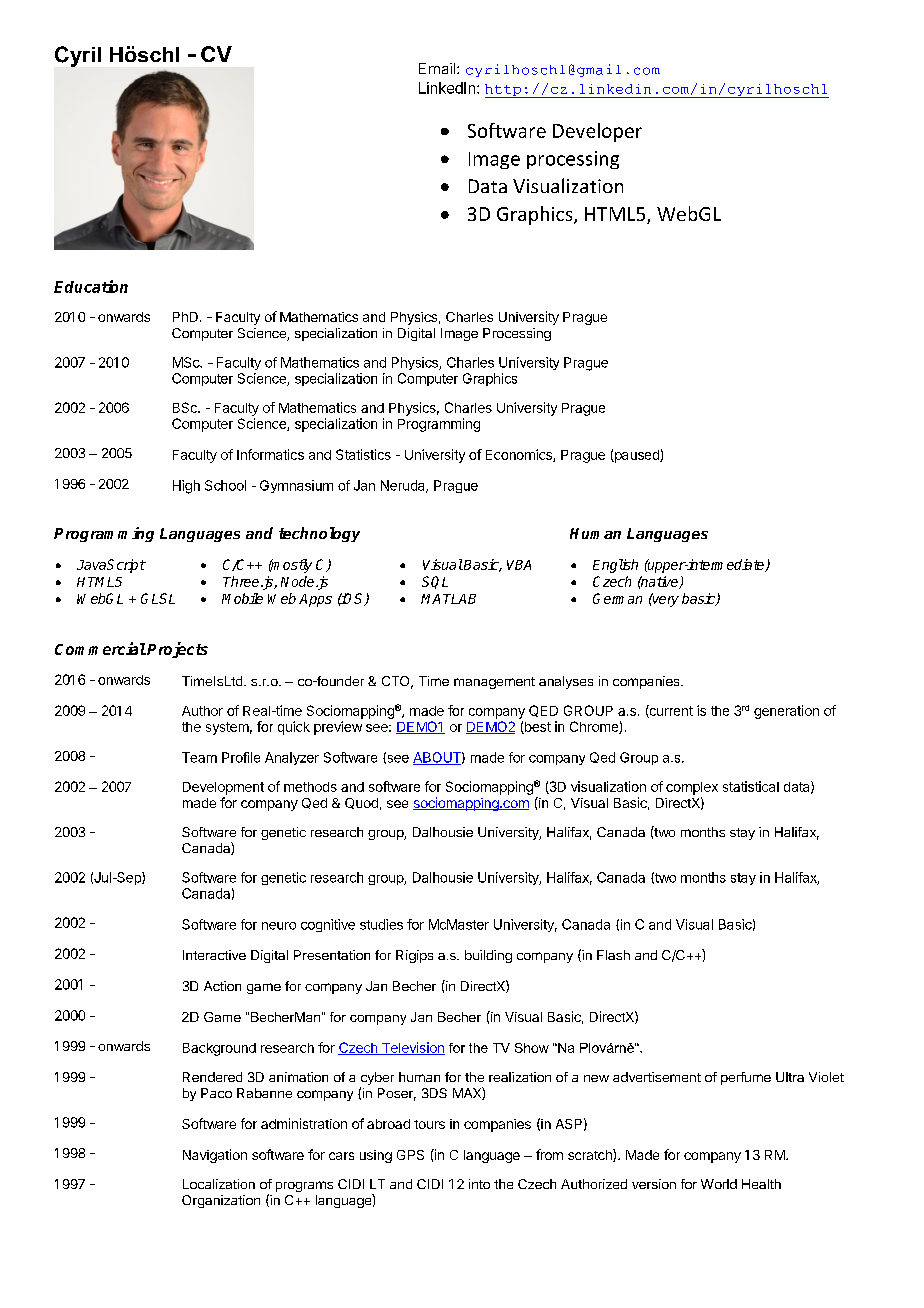  Describe the element at coordinates (479, 1184) in the screenshot. I see `into` at that location.
